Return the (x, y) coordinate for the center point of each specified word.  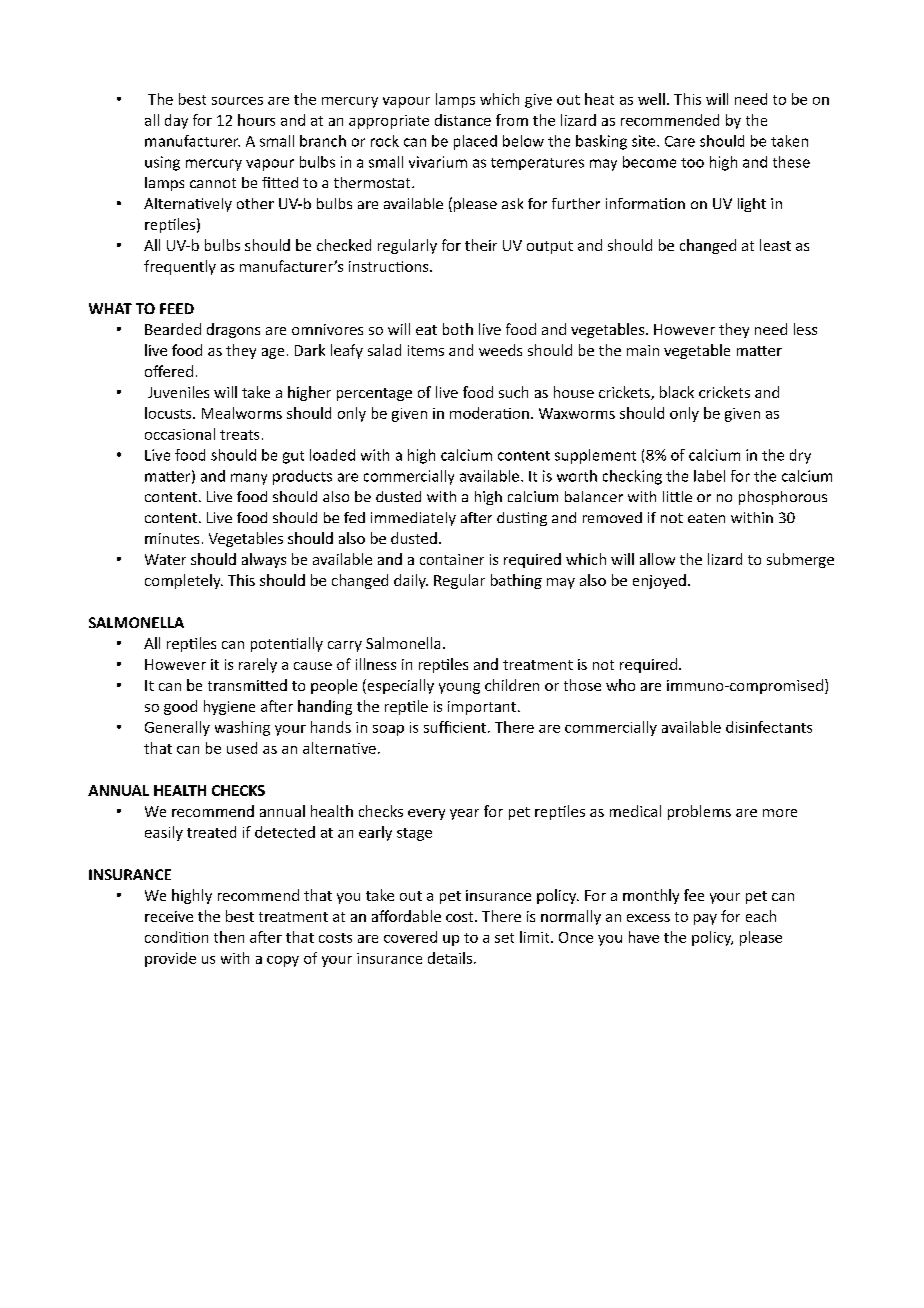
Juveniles (178, 392)
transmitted (247, 685)
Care (680, 141)
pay (705, 919)
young (459, 688)
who (620, 685)
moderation (489, 413)
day (176, 121)
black (677, 392)
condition (176, 937)
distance (463, 120)
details (450, 958)
